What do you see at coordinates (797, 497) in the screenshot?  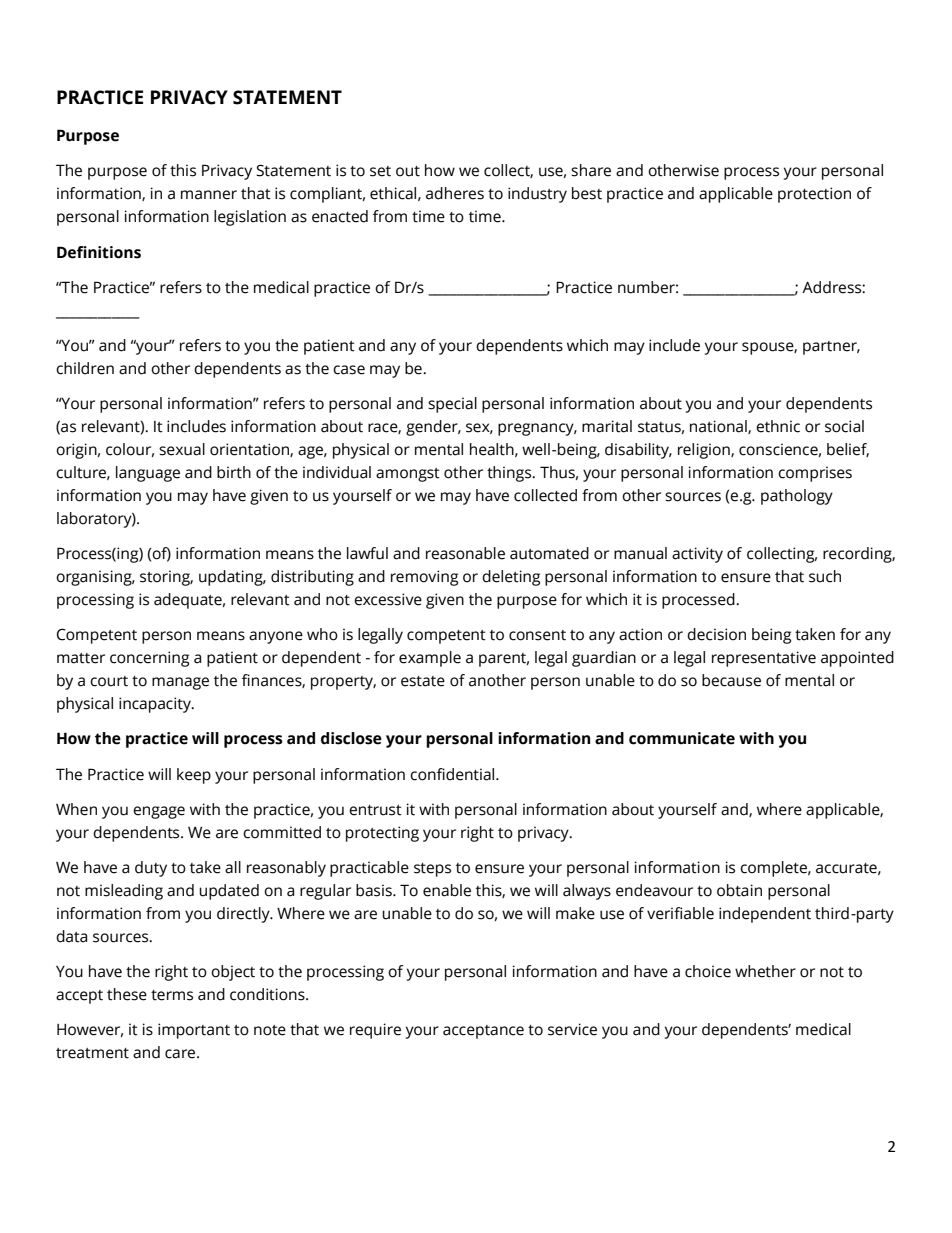 I see `pathology` at bounding box center [797, 497].
